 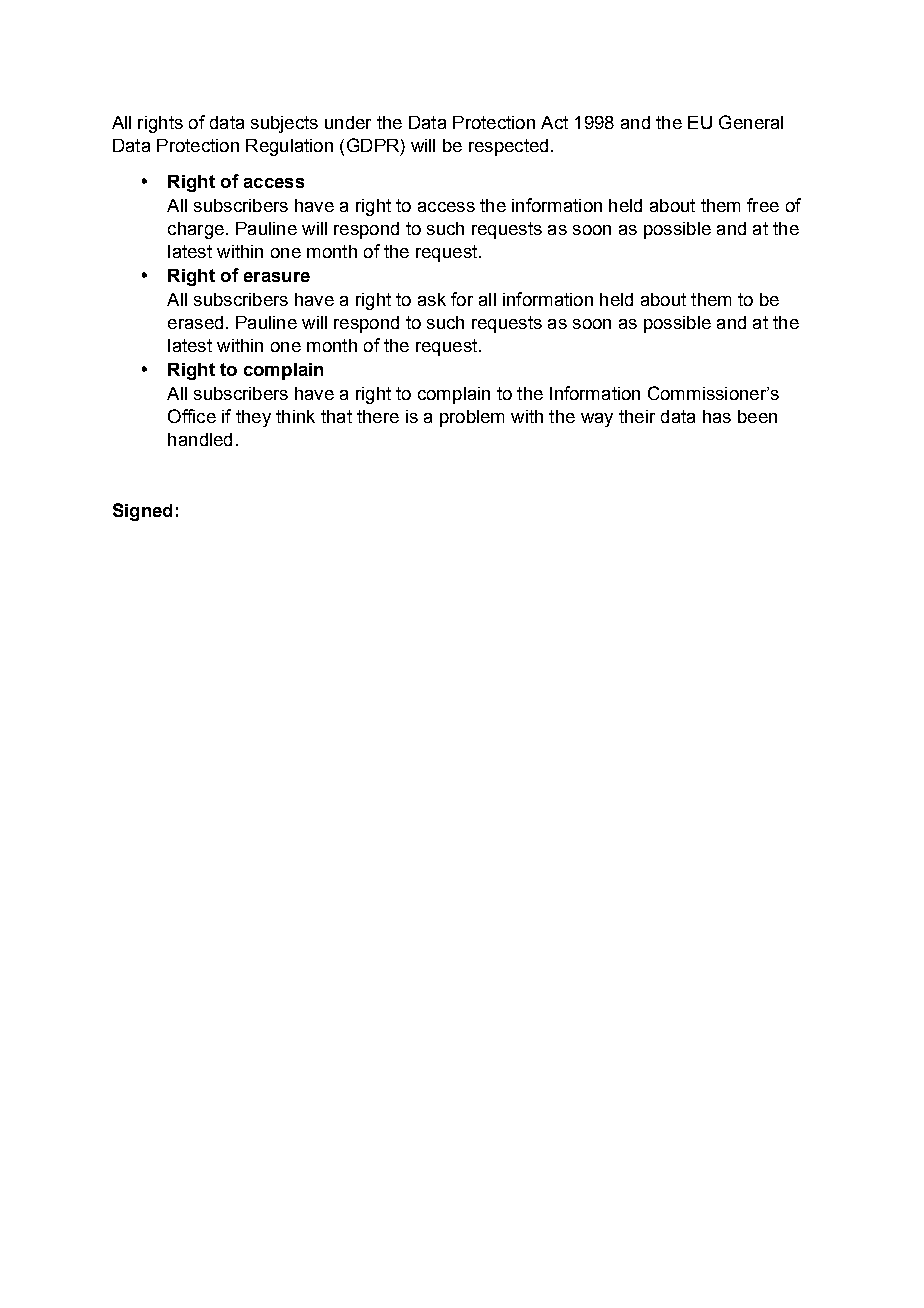 I want to click on ask, so click(x=432, y=299).
